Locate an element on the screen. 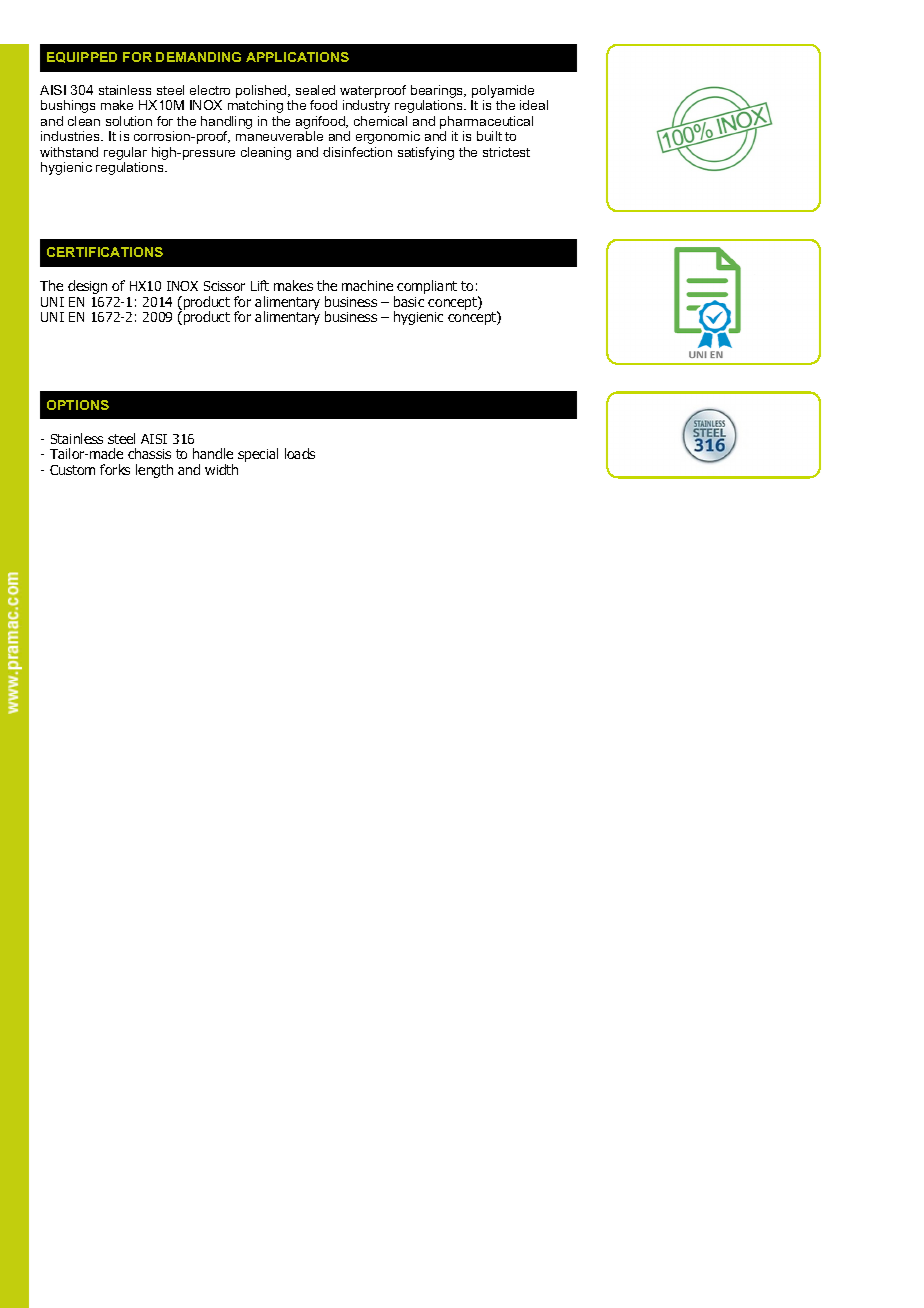 This screenshot has width=924, height=1308. disinfection is located at coordinates (357, 152).
